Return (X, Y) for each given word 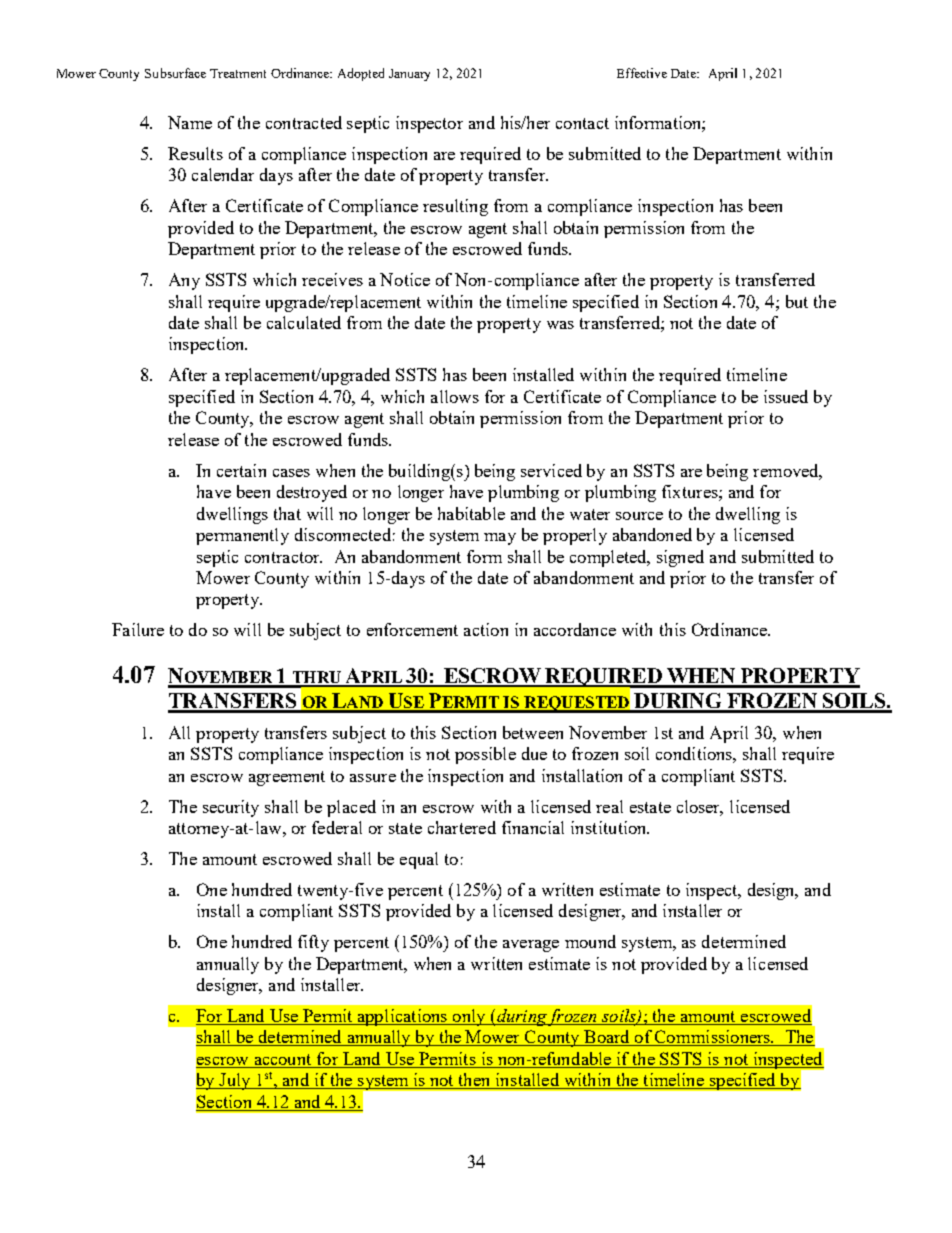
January (409, 75)
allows (455, 396)
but (797, 301)
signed (680, 558)
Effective (642, 73)
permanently (242, 536)
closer (700, 807)
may (500, 539)
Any (184, 281)
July (235, 1081)
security (231, 808)
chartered (462, 827)
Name (190, 122)
